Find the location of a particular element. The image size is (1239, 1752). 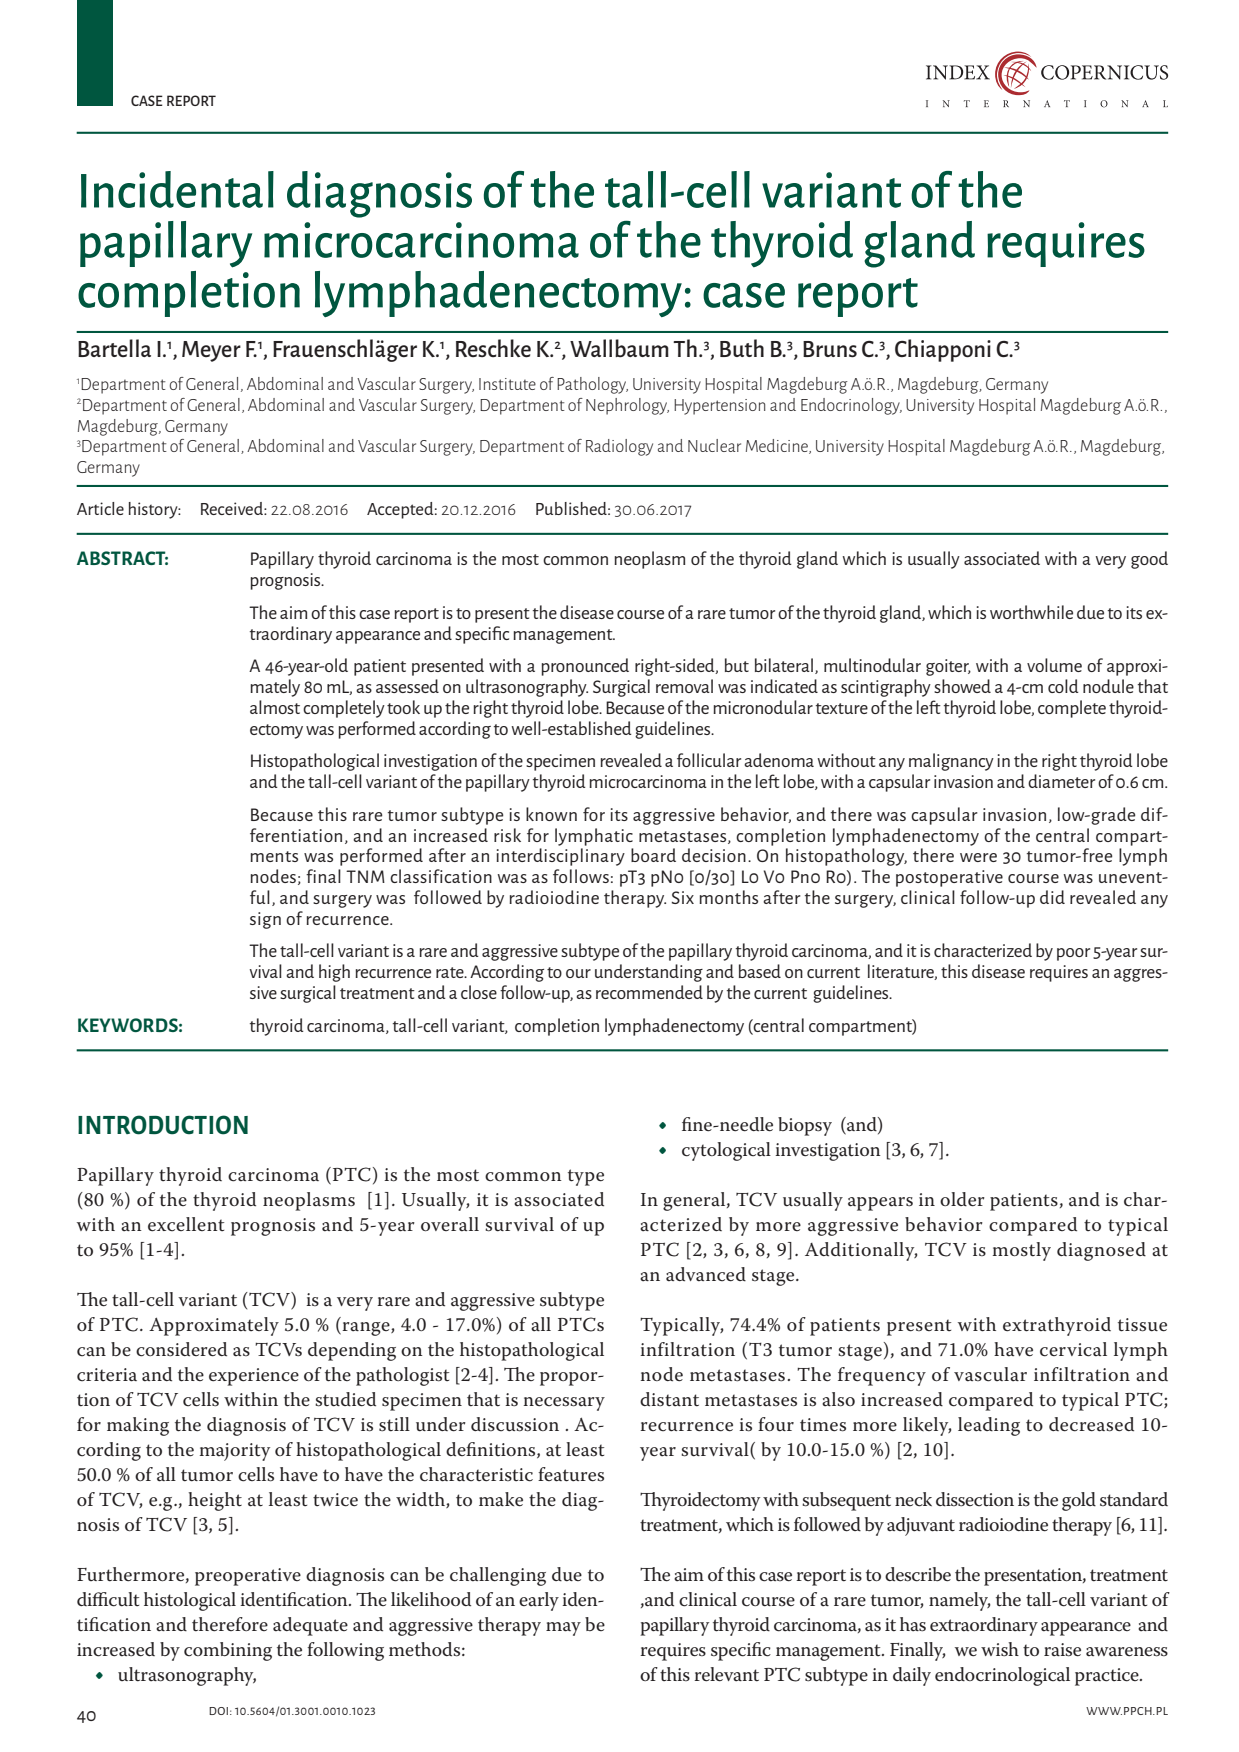

overall is located at coordinates (450, 1224).
